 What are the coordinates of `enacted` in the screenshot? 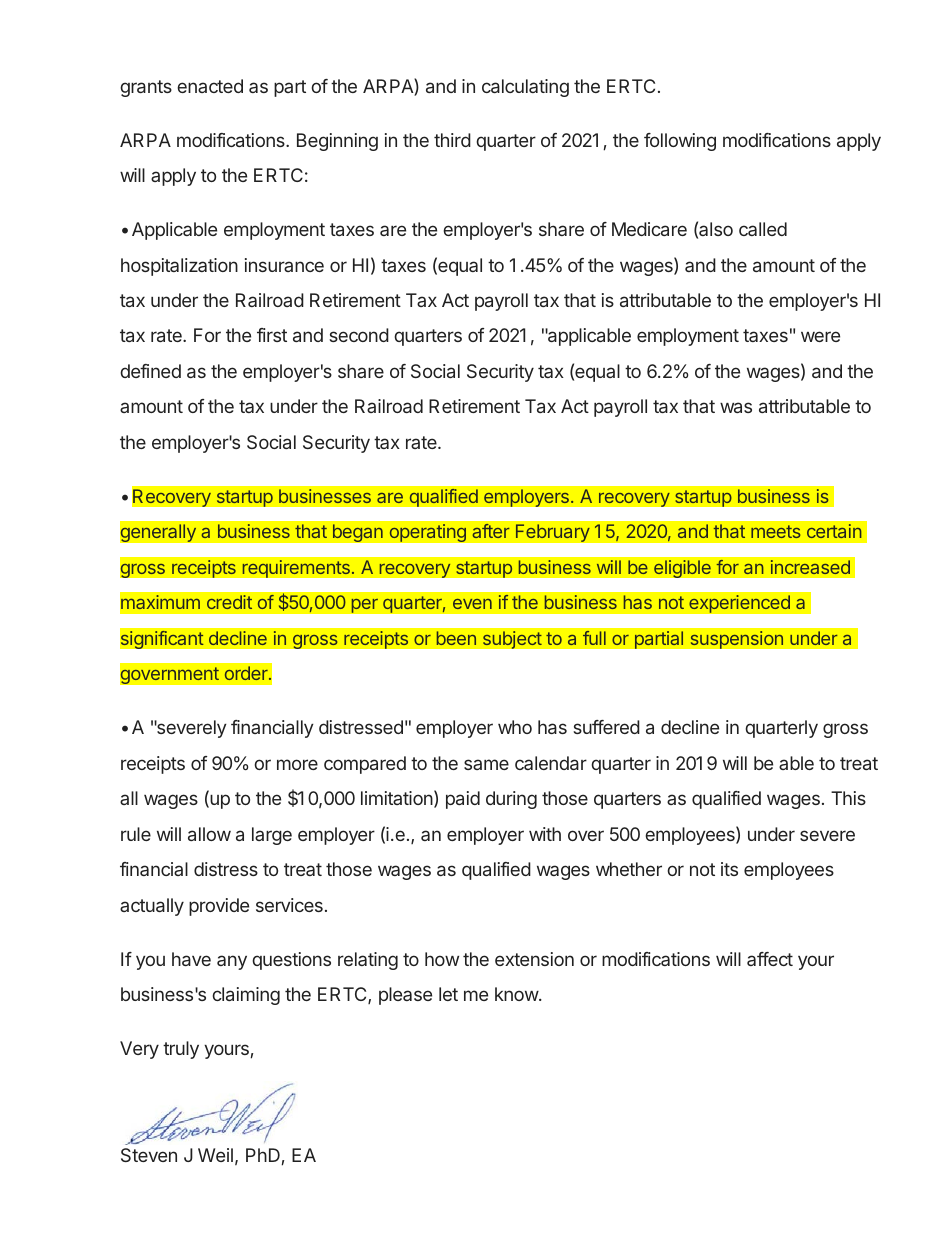 It's located at (210, 86).
